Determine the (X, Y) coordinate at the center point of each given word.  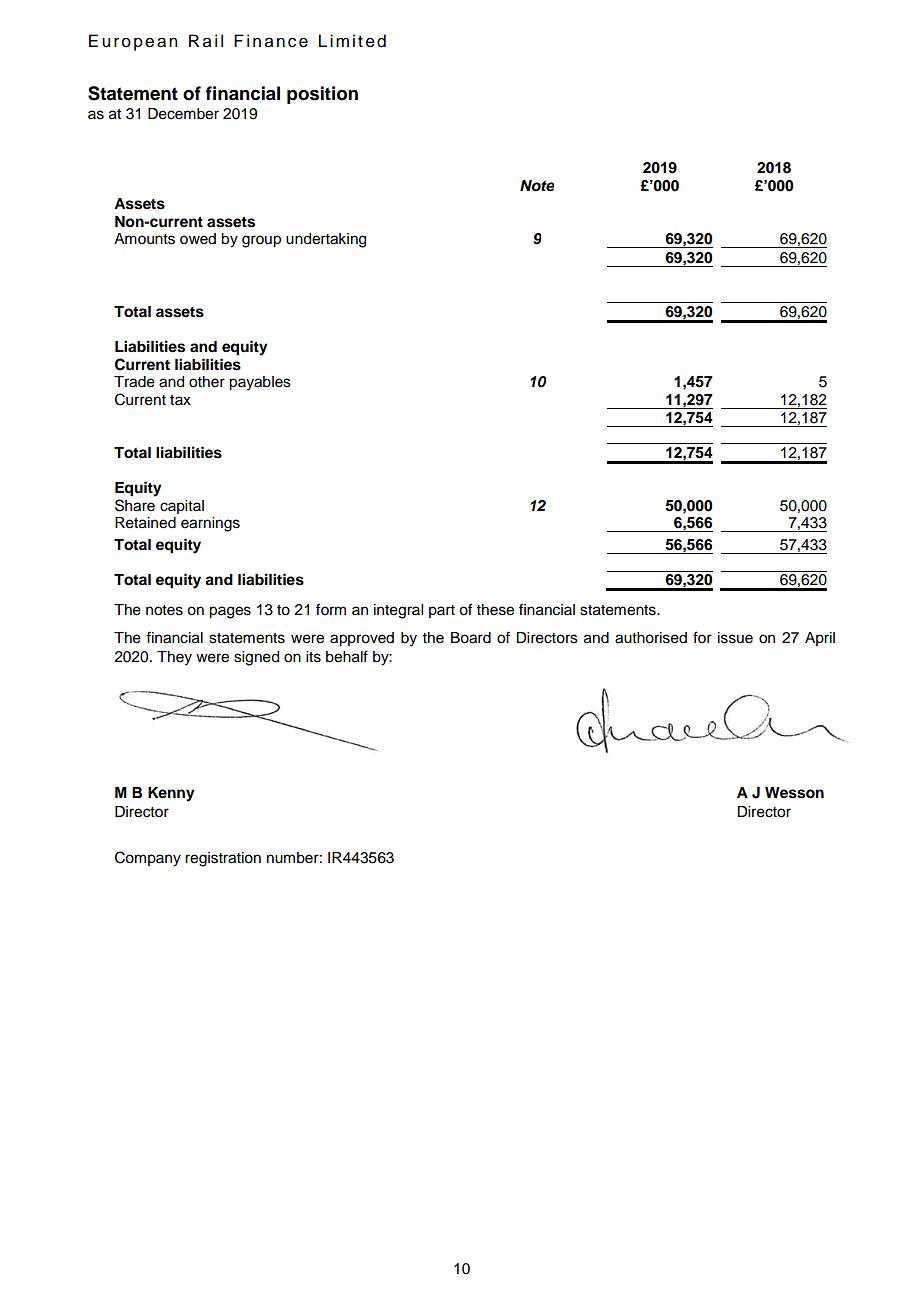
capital (182, 507)
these (495, 610)
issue (735, 638)
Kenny (171, 794)
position (322, 95)
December (183, 114)
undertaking (326, 240)
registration (223, 859)
